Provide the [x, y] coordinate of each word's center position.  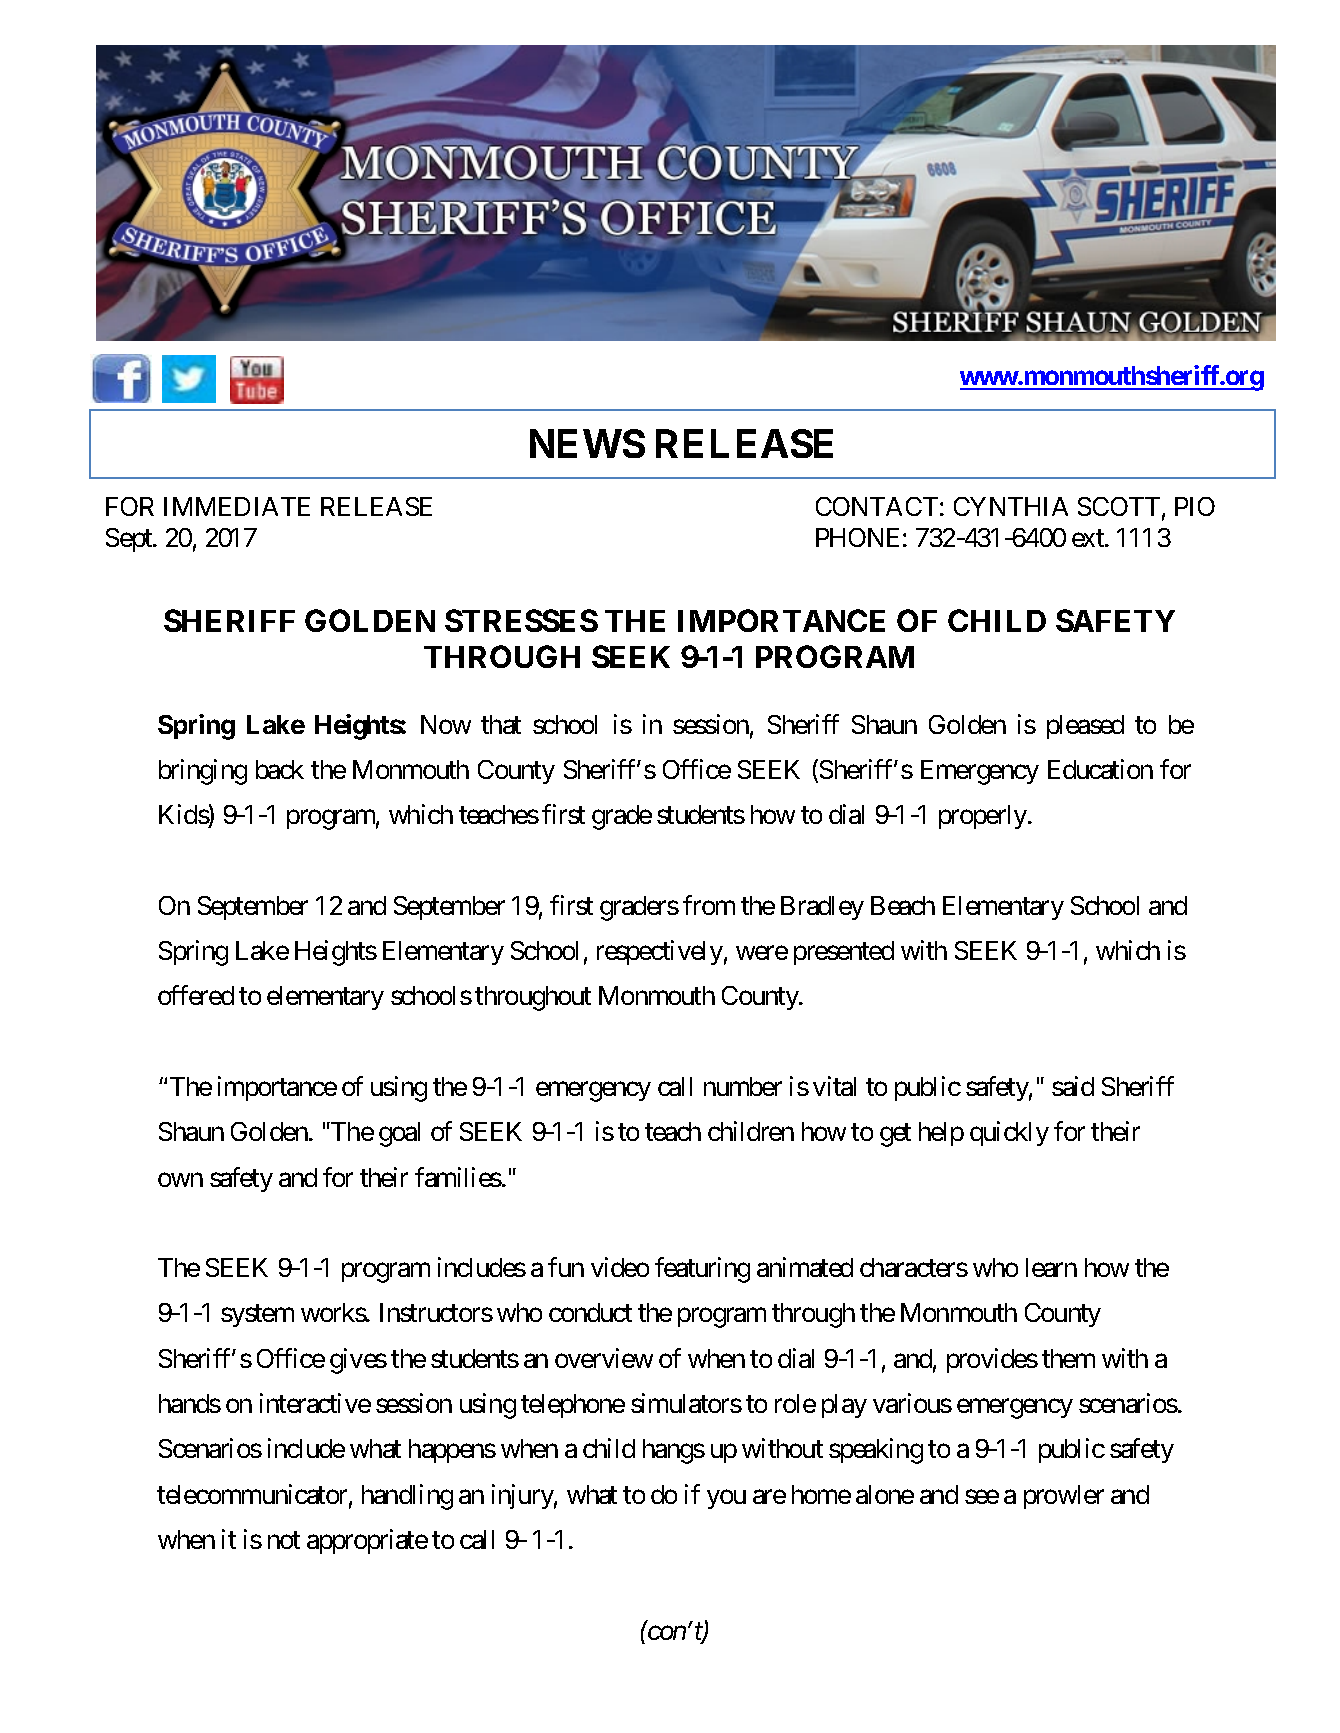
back [280, 769]
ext [1089, 538]
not [284, 1540]
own [180, 1180]
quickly [1009, 1133]
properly [984, 817]
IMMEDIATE [237, 506]
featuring [702, 1270]
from [709, 905]
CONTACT [877, 506]
